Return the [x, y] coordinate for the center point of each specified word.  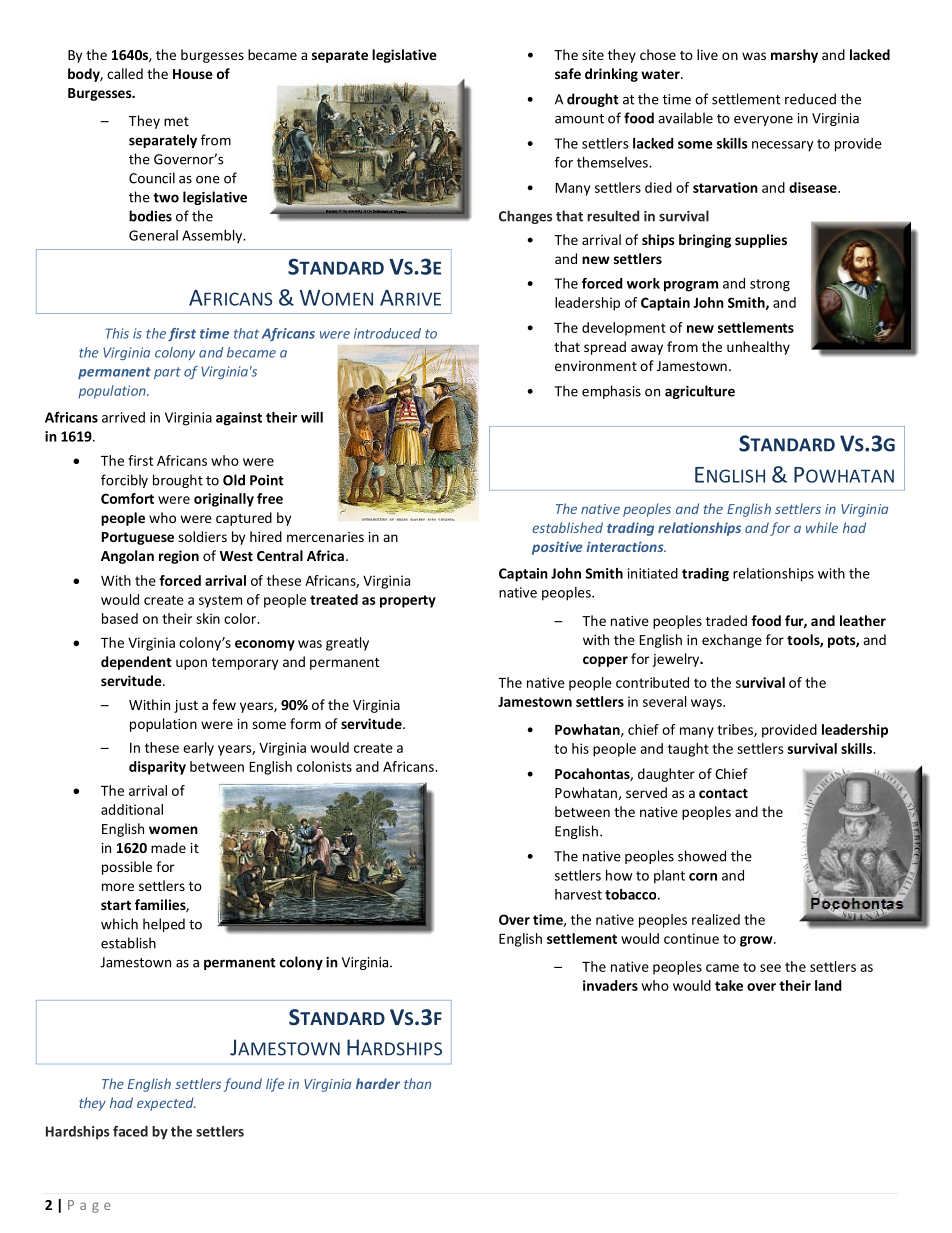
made [168, 847]
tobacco [632, 894]
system [220, 601]
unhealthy [758, 348]
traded [726, 620]
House [193, 74]
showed [702, 856]
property [408, 601]
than [417, 1083]
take [729, 985]
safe [568, 73]
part [167, 373]
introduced [387, 333]
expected [166, 1104]
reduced [810, 99]
